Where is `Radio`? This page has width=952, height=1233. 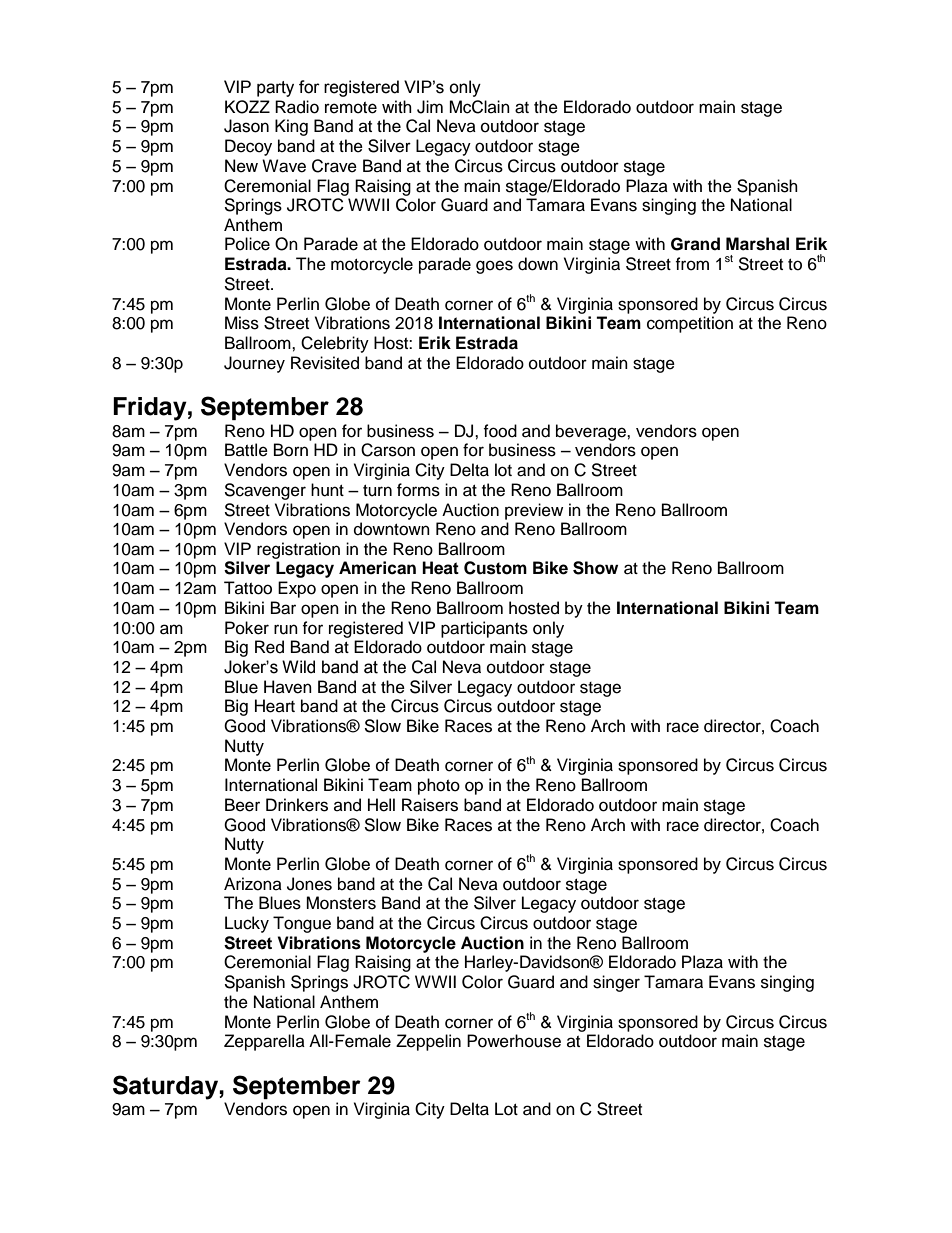 Radio is located at coordinates (297, 107).
